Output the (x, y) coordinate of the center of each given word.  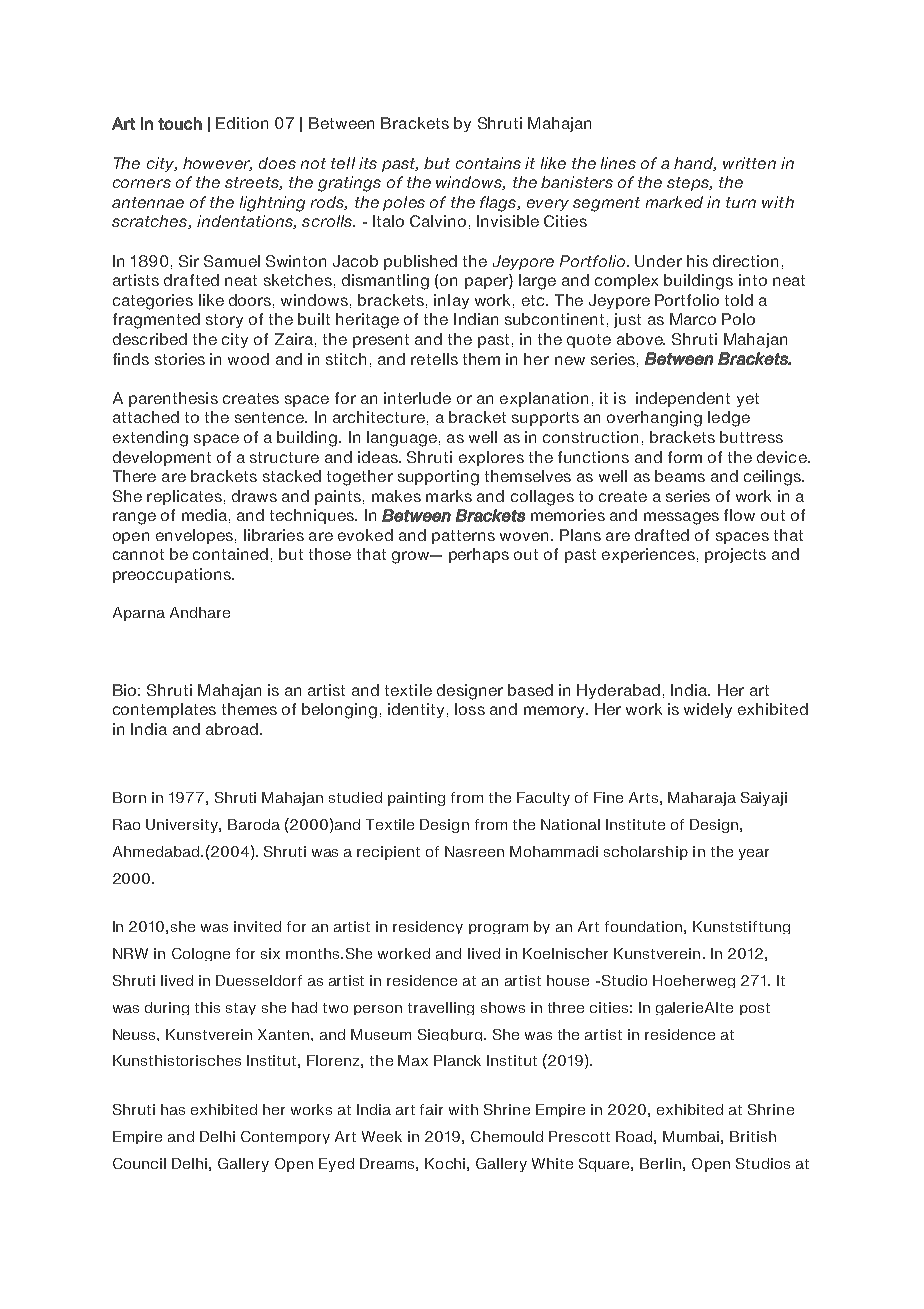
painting (416, 799)
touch (180, 123)
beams (680, 476)
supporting (438, 478)
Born (129, 797)
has (173, 1109)
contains (488, 163)
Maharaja (702, 799)
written (749, 163)
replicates (184, 497)
